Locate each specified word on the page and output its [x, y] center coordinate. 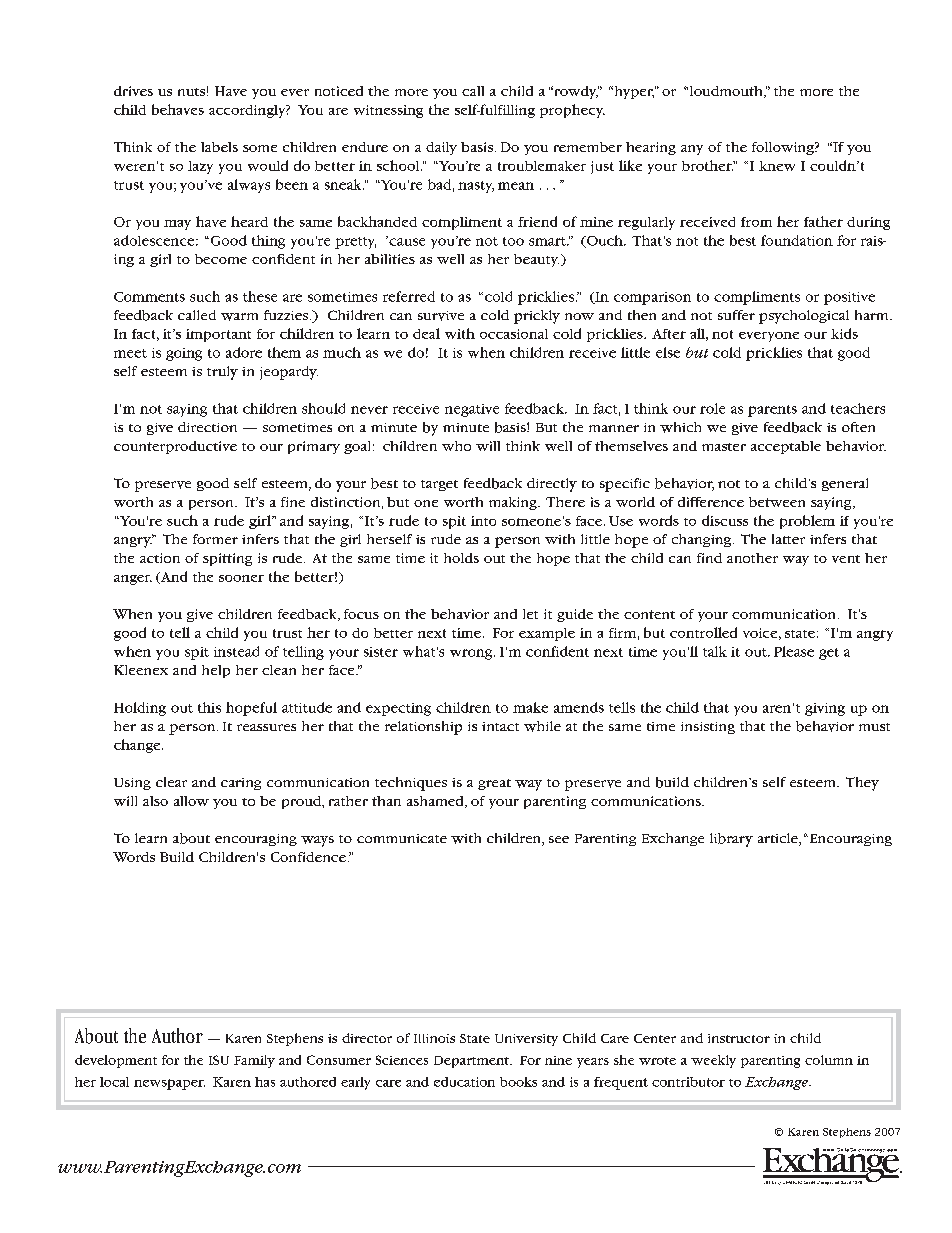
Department [472, 1062]
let [530, 614]
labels [219, 147]
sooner [241, 578]
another [752, 558]
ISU [219, 1060]
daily [441, 148]
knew [777, 166]
